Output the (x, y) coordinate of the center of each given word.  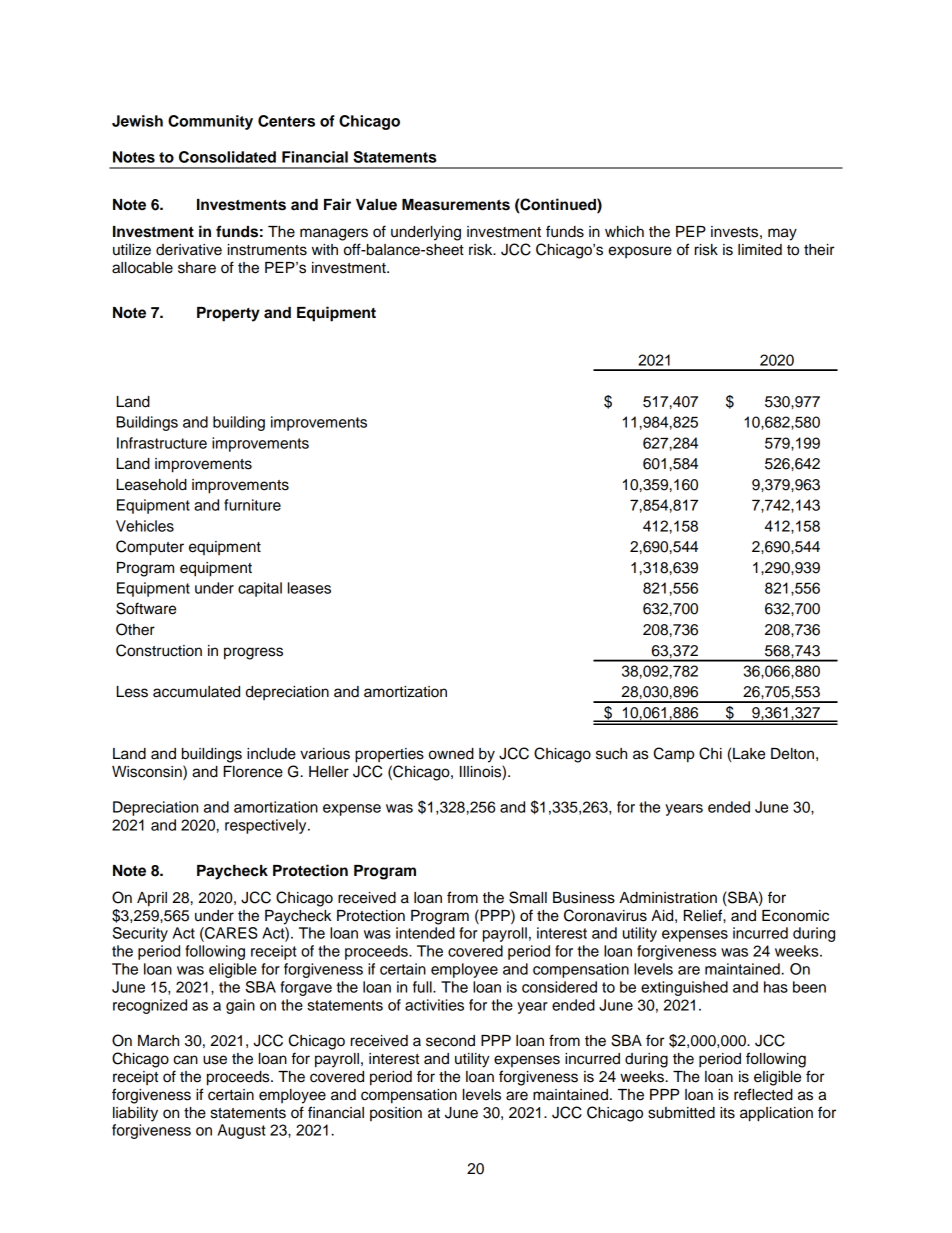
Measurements (456, 205)
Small (528, 897)
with (325, 249)
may (782, 234)
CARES (230, 933)
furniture (252, 505)
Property (228, 314)
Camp (674, 755)
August (242, 1131)
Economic (795, 916)
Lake (749, 754)
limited (760, 250)
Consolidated (227, 157)
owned (451, 754)
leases (309, 588)
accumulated (196, 692)
